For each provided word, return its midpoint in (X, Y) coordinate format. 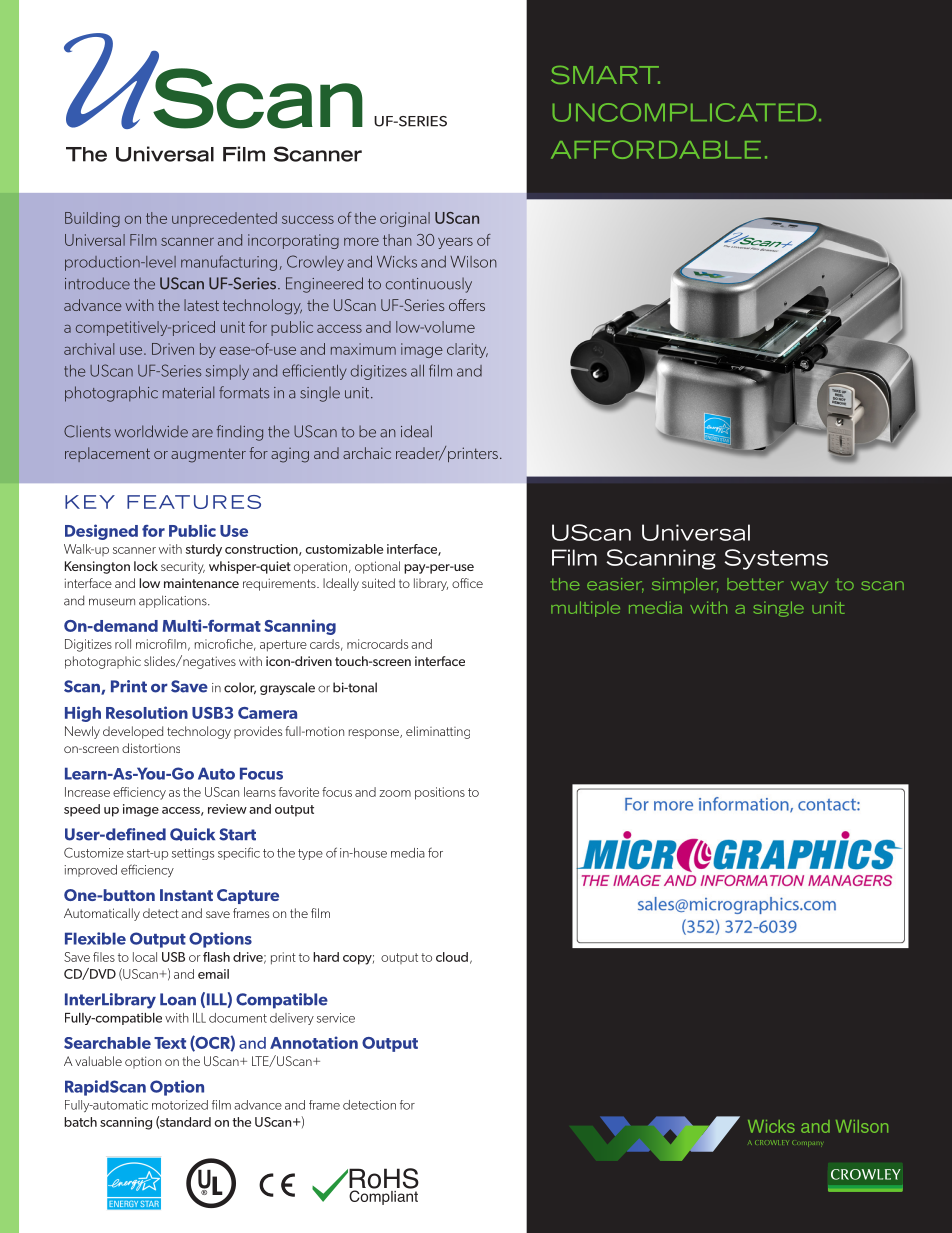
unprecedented (224, 219)
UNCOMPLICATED (684, 112)
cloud (452, 957)
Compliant (383, 1196)
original (405, 219)
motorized (180, 1105)
